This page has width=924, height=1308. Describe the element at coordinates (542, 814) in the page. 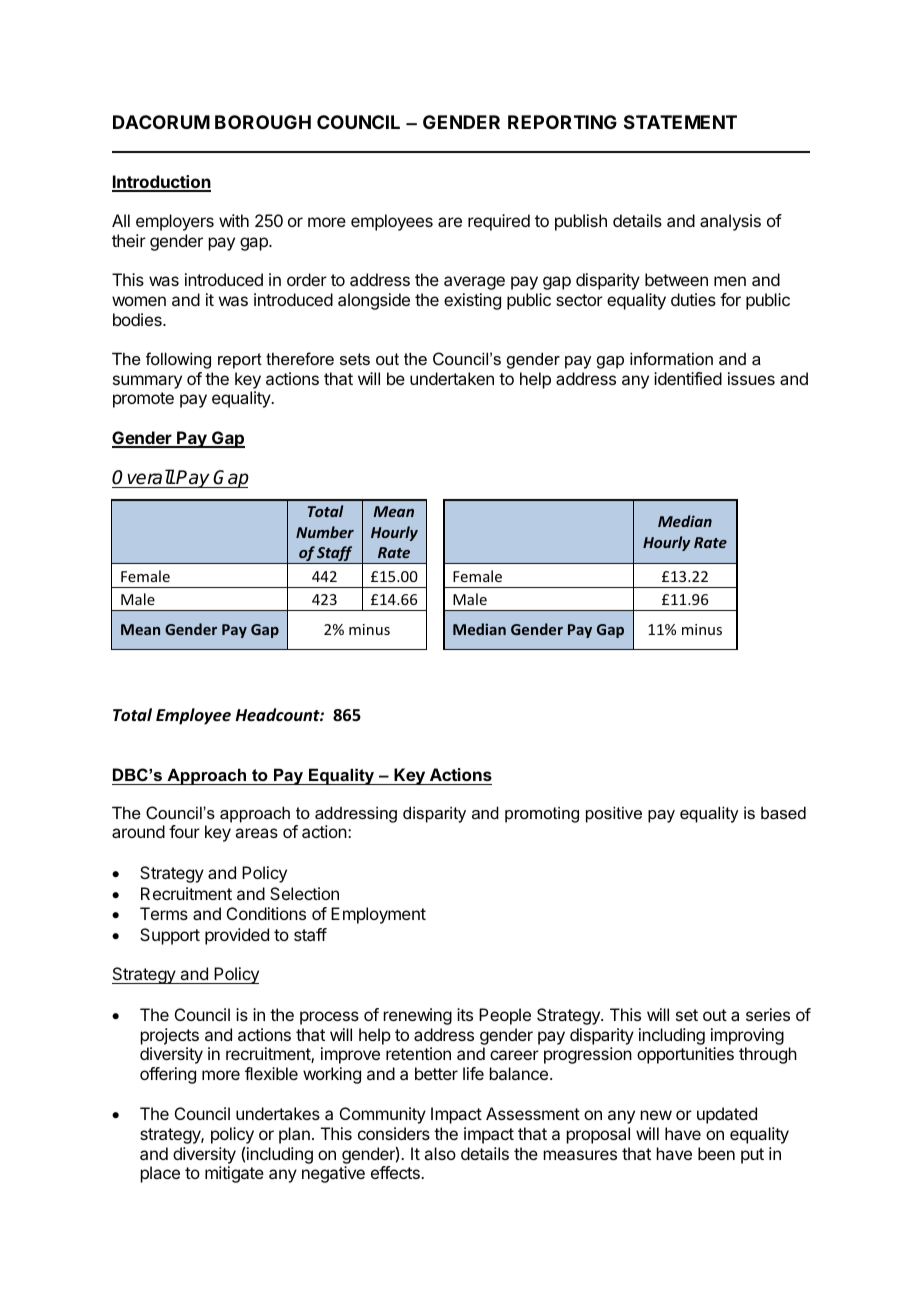

I see `promoting` at that location.
